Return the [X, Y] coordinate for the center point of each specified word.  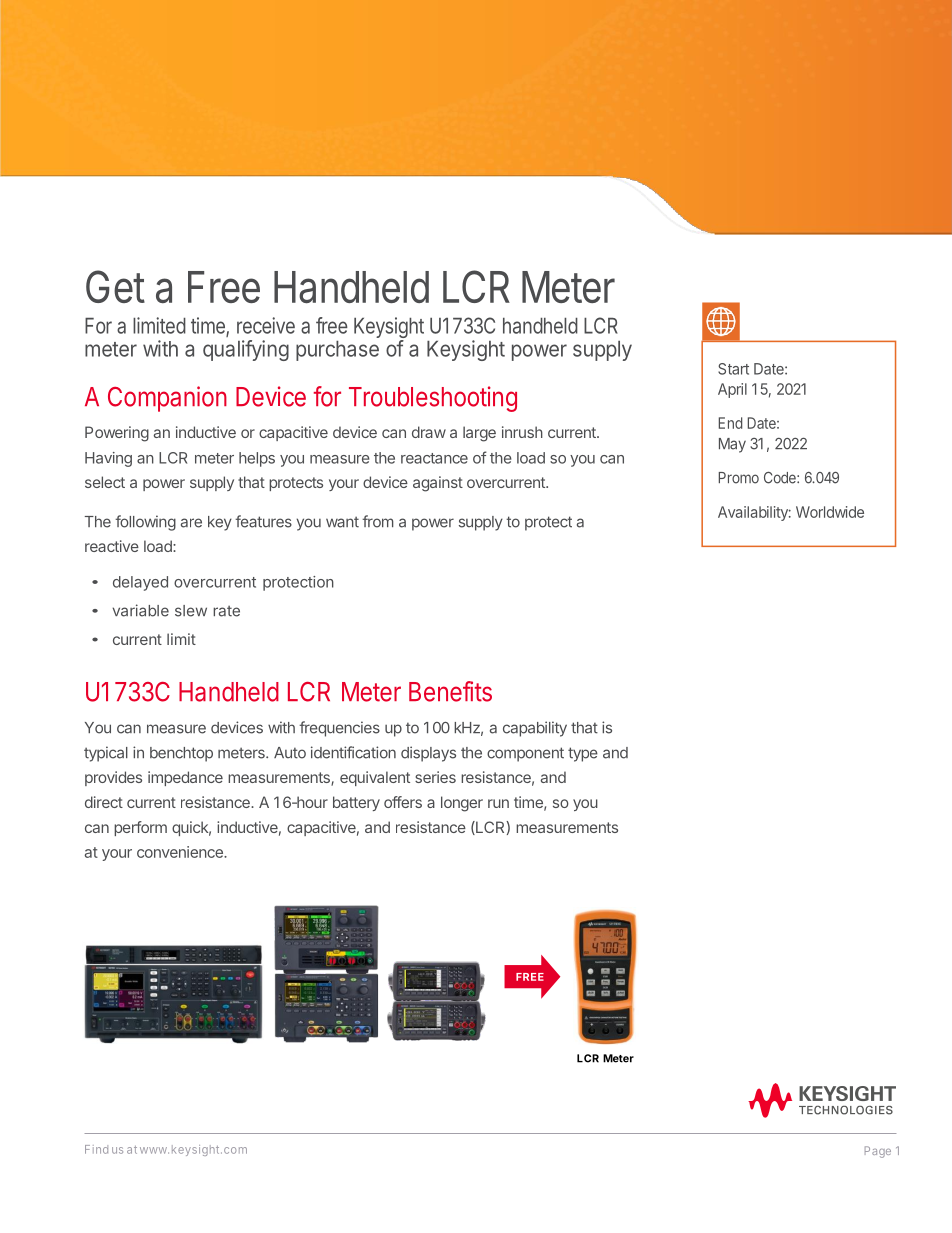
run [498, 803]
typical [106, 754]
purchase [337, 351]
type [583, 754]
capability [535, 729]
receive [266, 325]
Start [733, 369]
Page [878, 1152]
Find [96, 1149]
